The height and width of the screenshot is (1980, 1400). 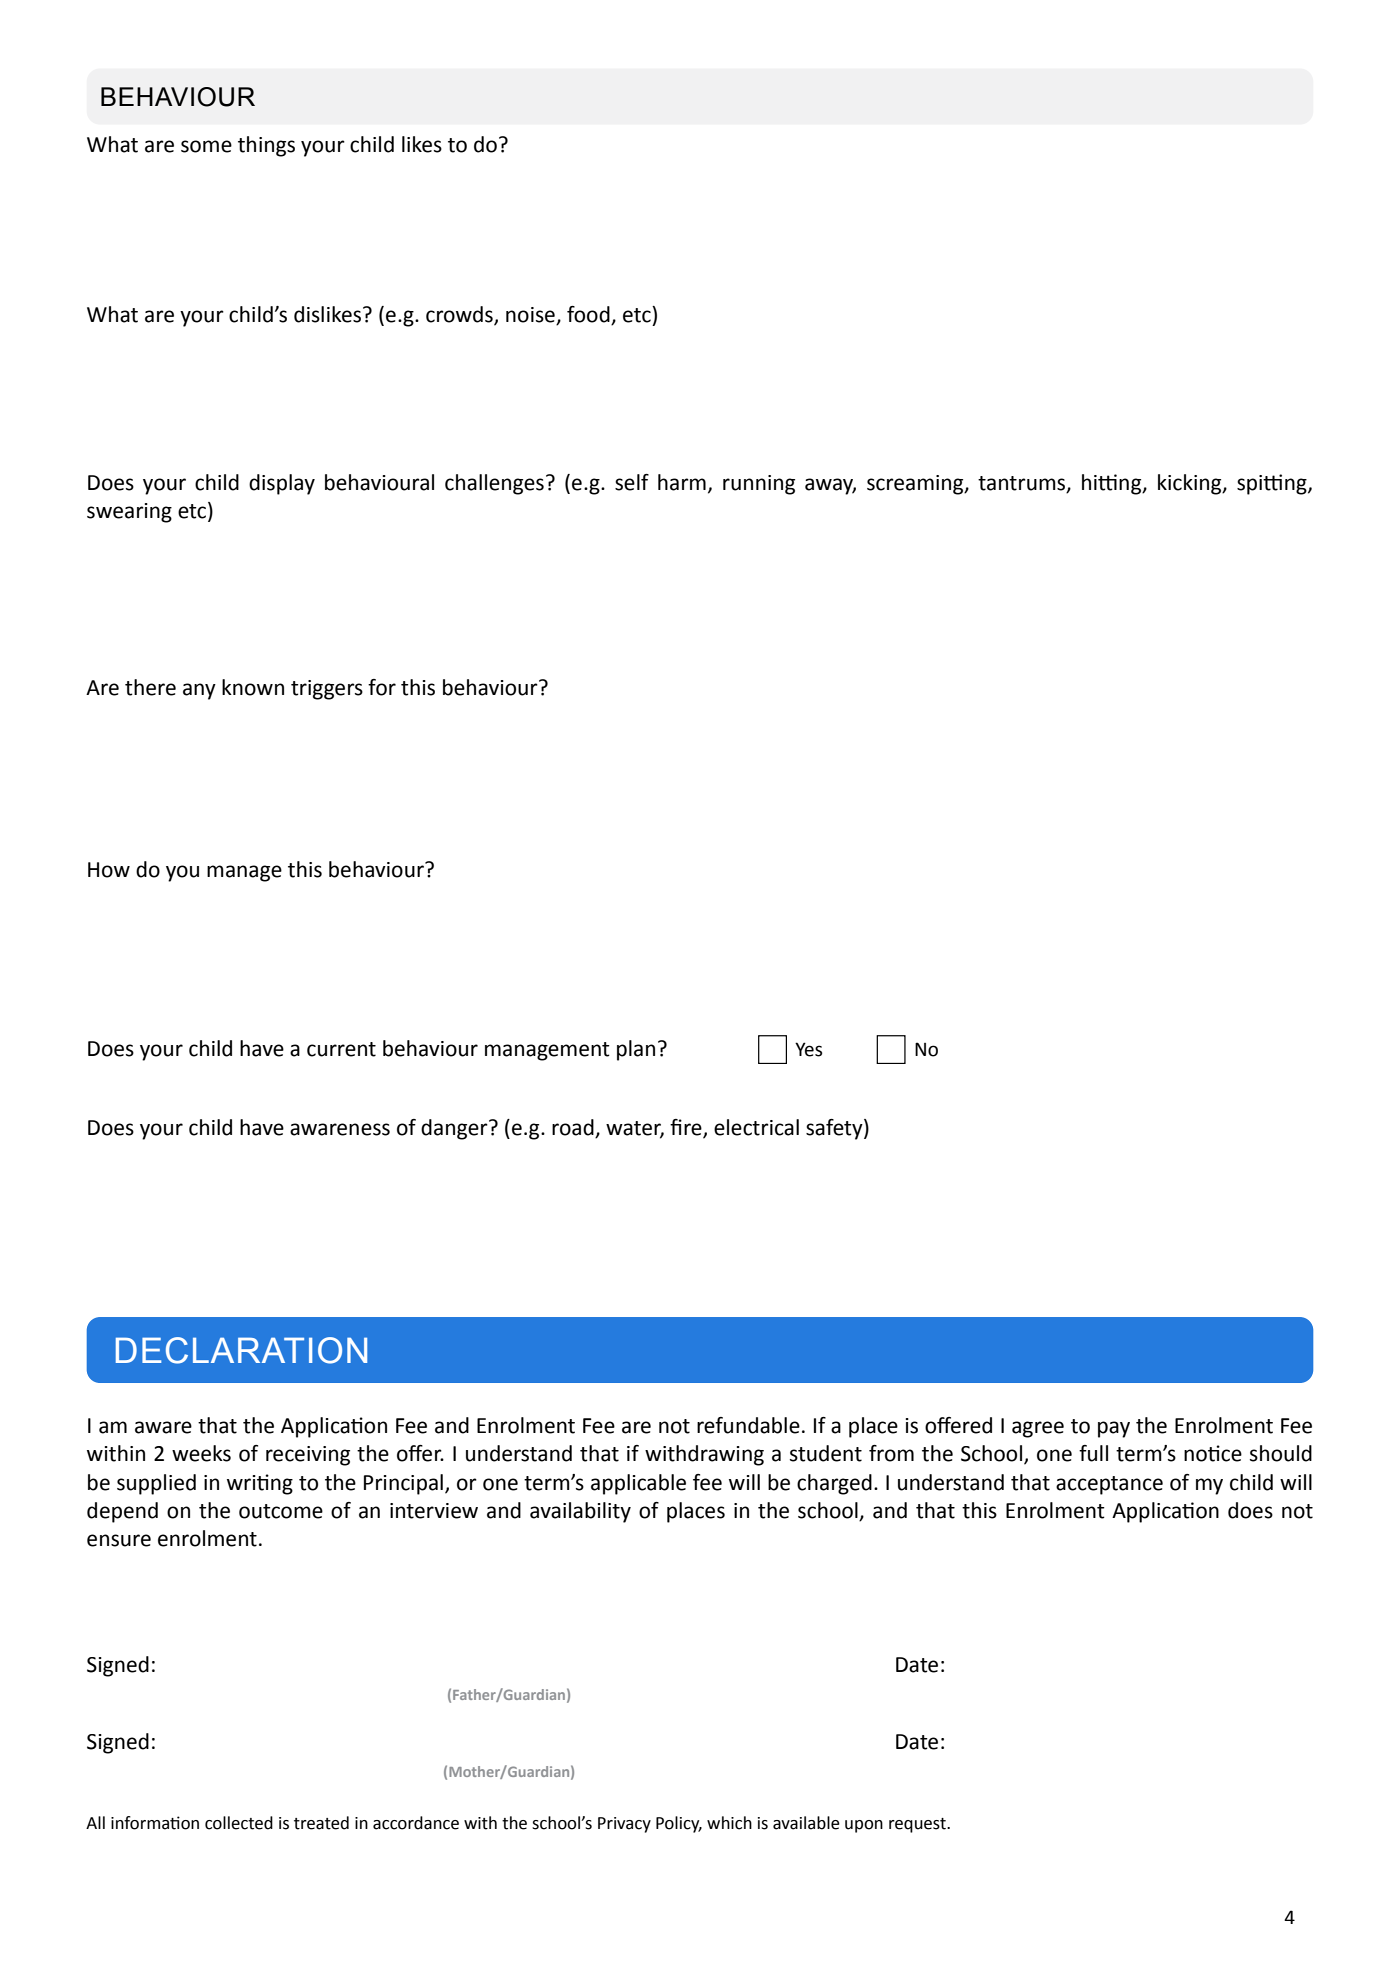 What do you see at coordinates (687, 1128) in the screenshot?
I see `fire` at bounding box center [687, 1128].
